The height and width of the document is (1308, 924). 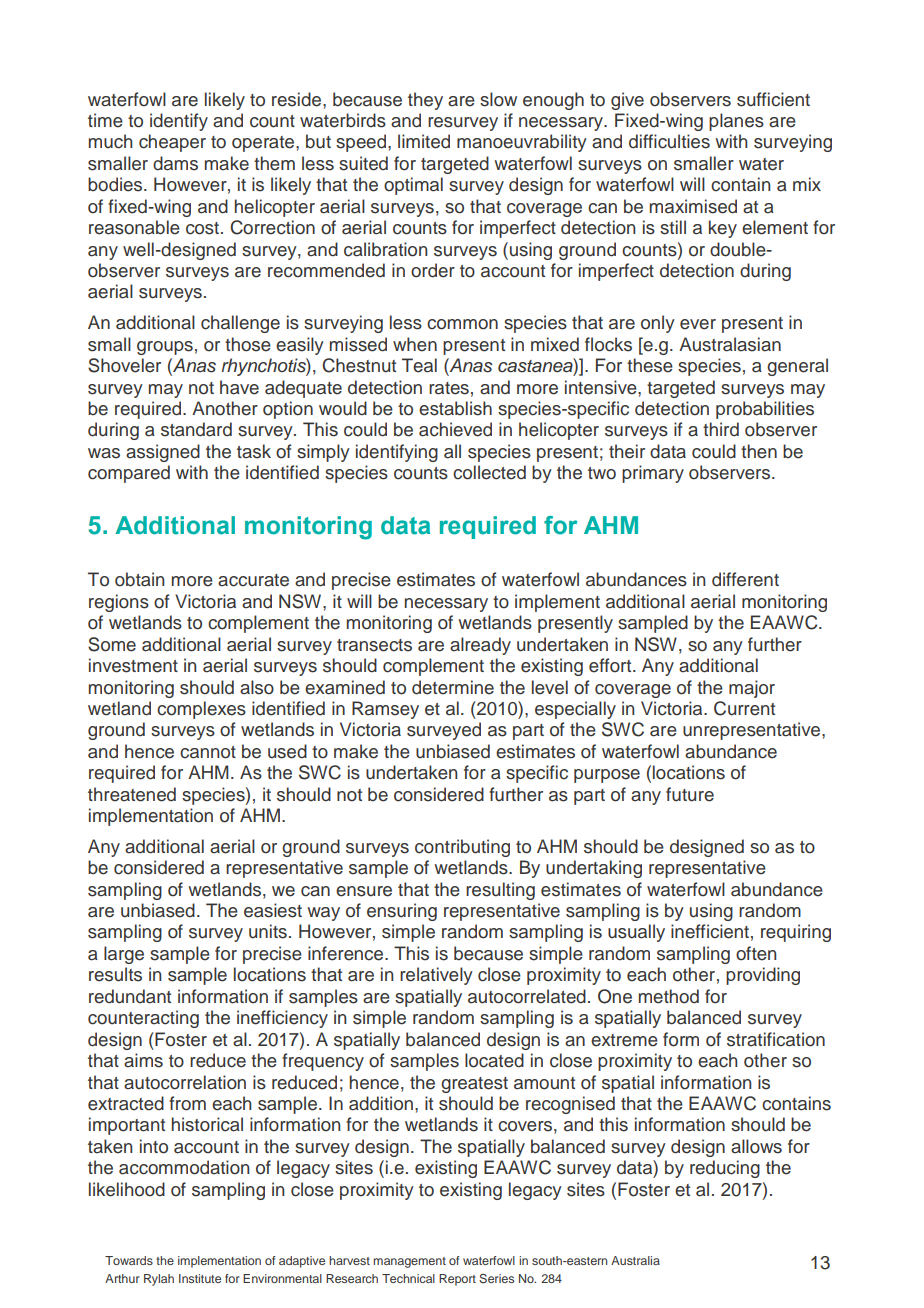 What do you see at coordinates (653, 474) in the document?
I see `primary` at bounding box center [653, 474].
